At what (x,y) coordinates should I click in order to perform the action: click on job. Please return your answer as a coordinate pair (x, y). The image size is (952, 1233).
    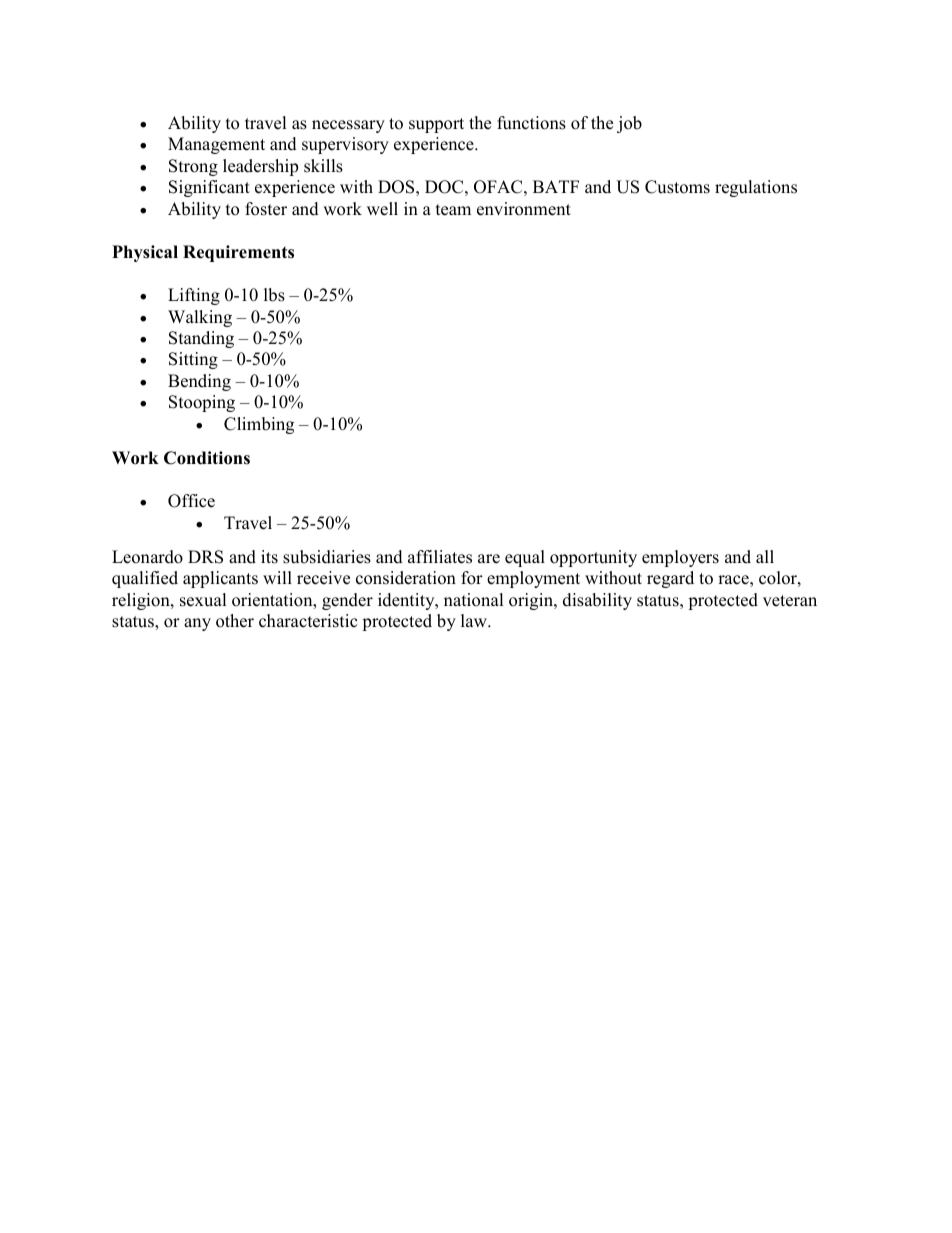
    Looking at the image, I should click on (629, 124).
